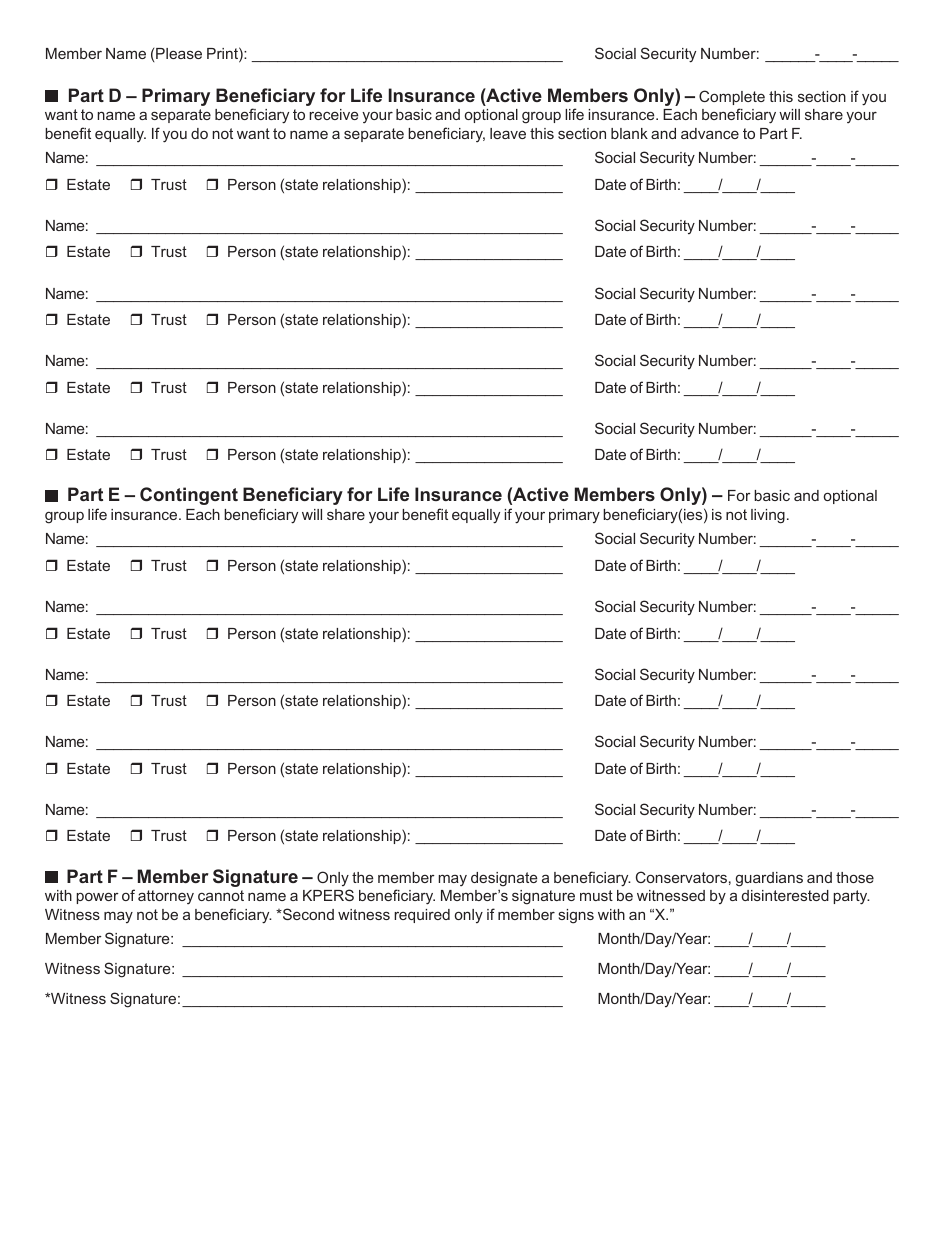 The image size is (952, 1233). Describe the element at coordinates (189, 496) in the document. I see `Contingent` at that location.
